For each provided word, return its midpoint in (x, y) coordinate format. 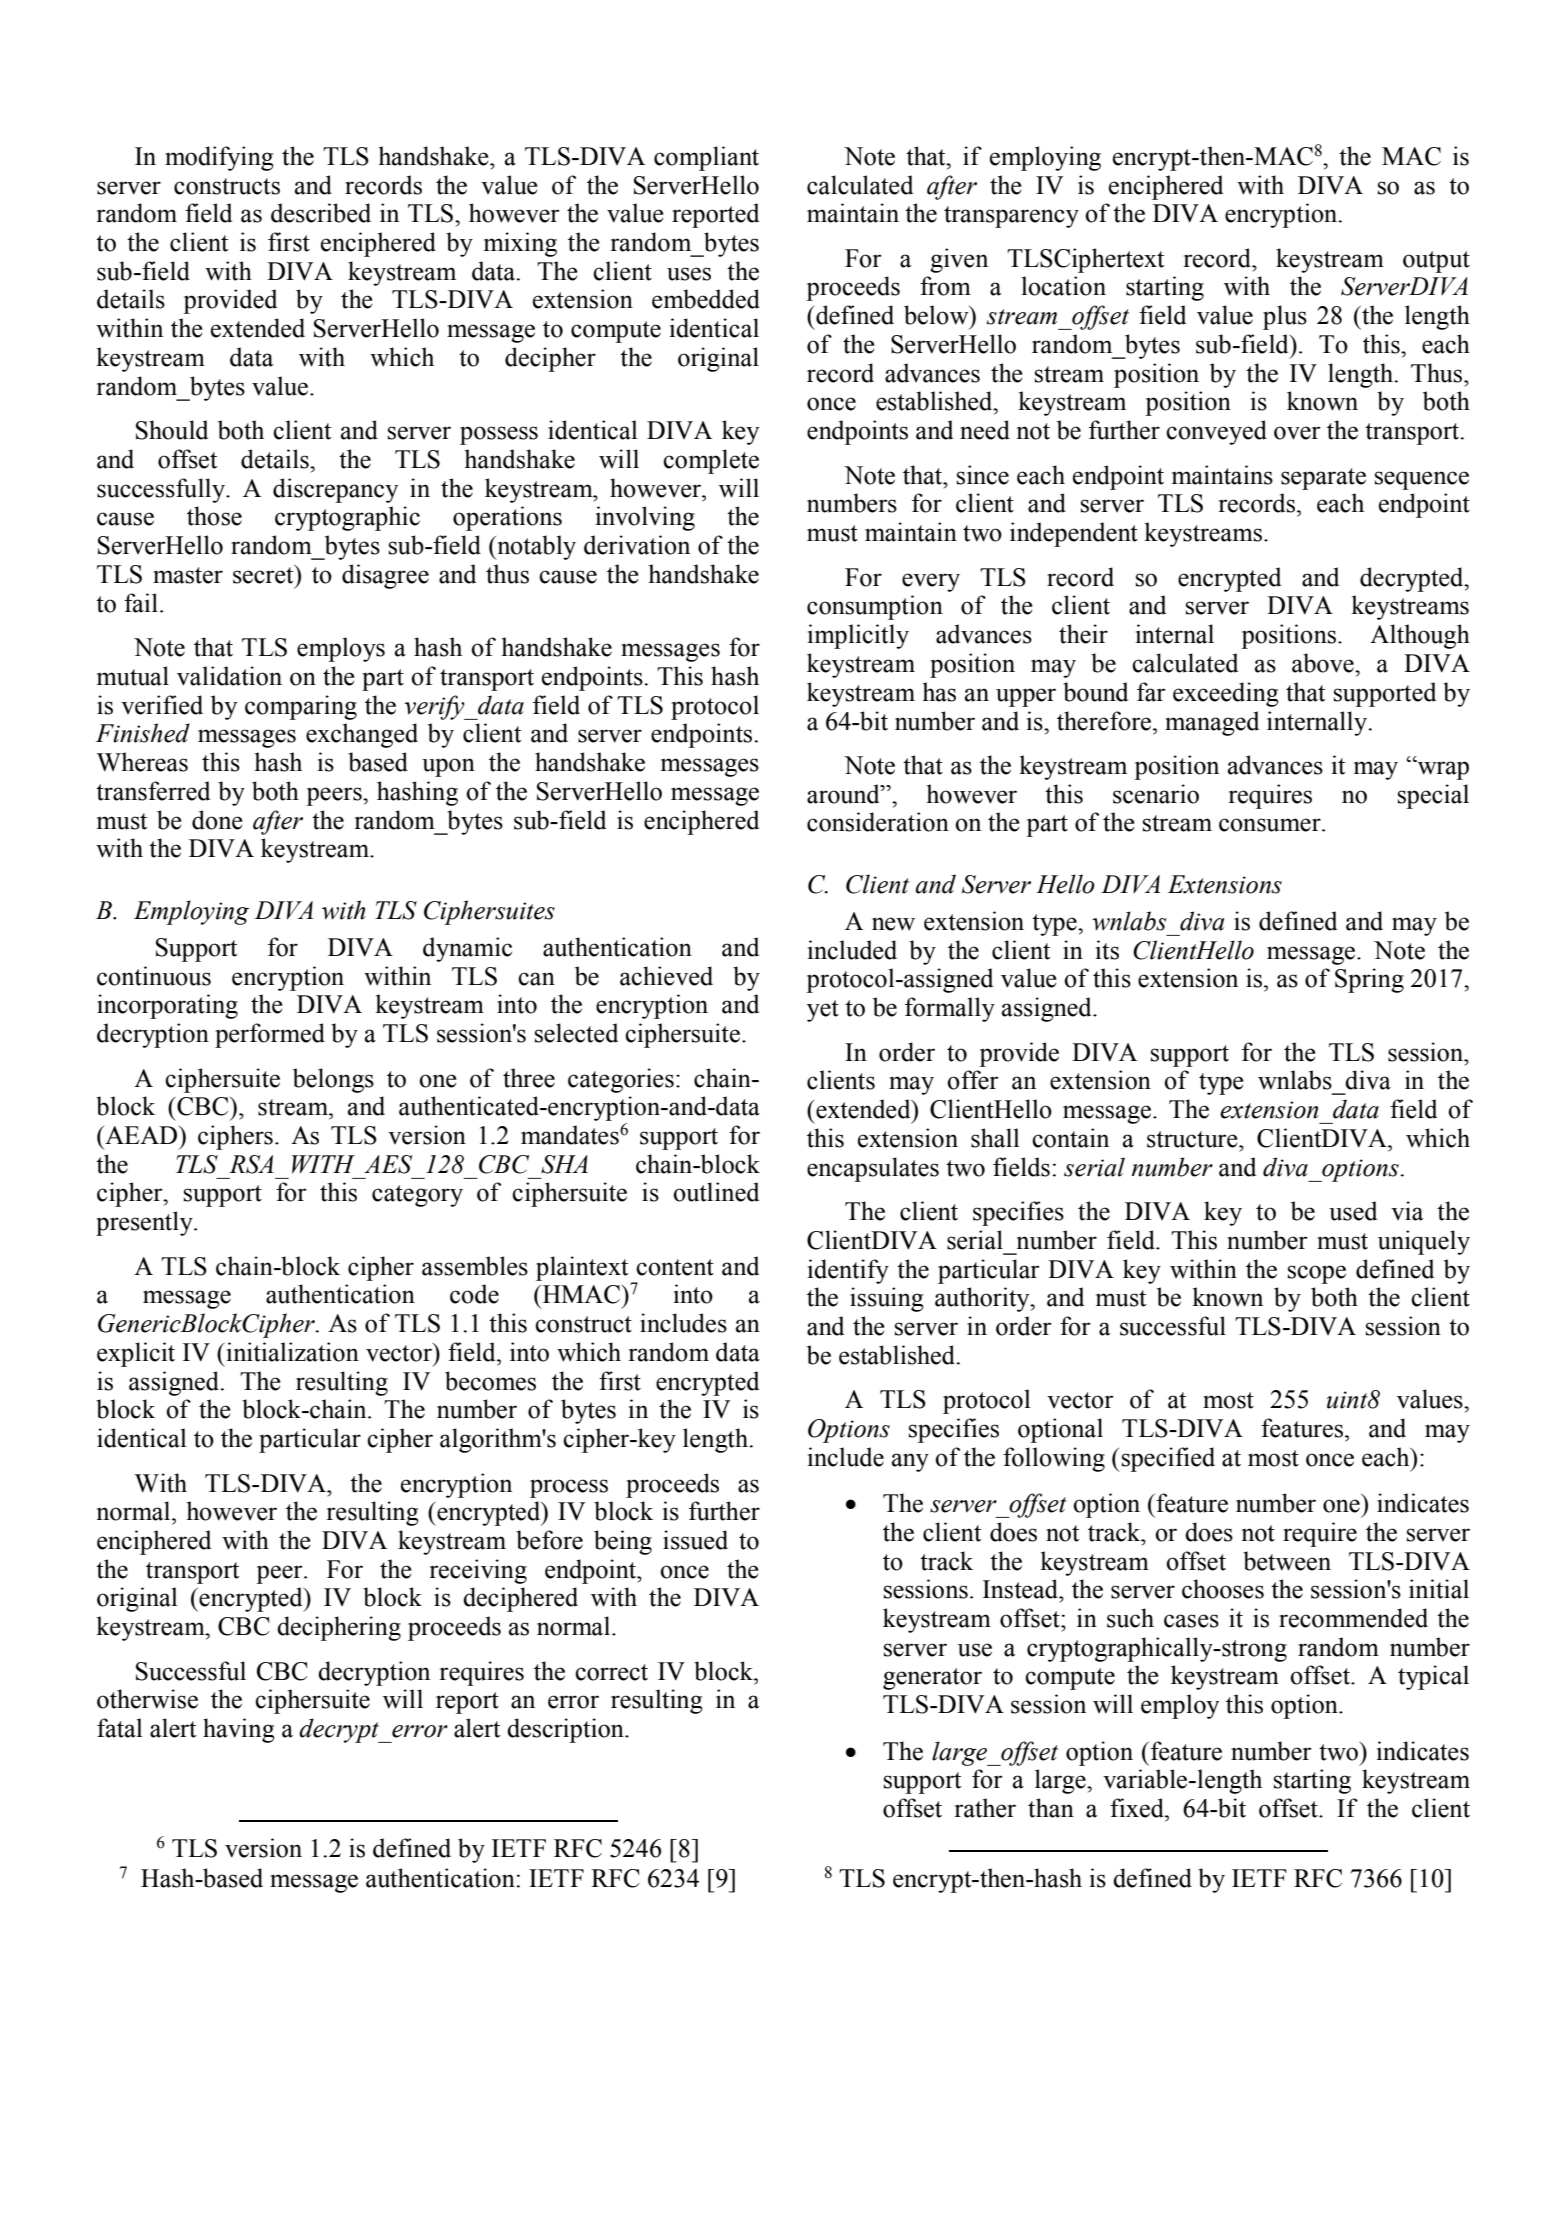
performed (270, 1035)
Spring (1369, 980)
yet (823, 1011)
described (321, 213)
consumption (875, 607)
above (1324, 663)
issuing (887, 1299)
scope (1317, 1274)
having (239, 1730)
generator (932, 1679)
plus (1285, 317)
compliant (706, 158)
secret (264, 574)
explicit (136, 1354)
